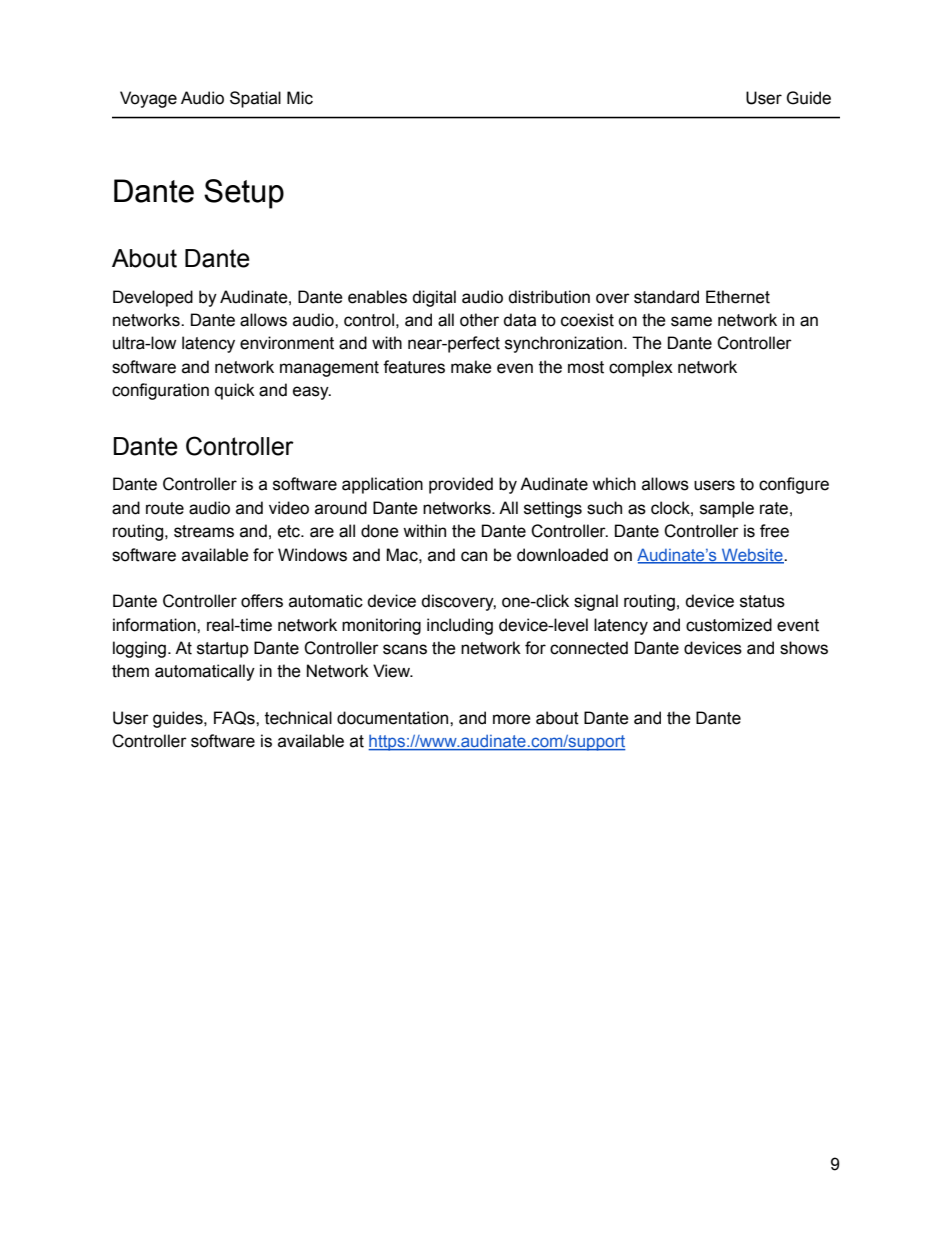 Image resolution: width=952 pixels, height=1233 pixels. Describe the element at coordinates (691, 321) in the image. I see `same` at that location.
